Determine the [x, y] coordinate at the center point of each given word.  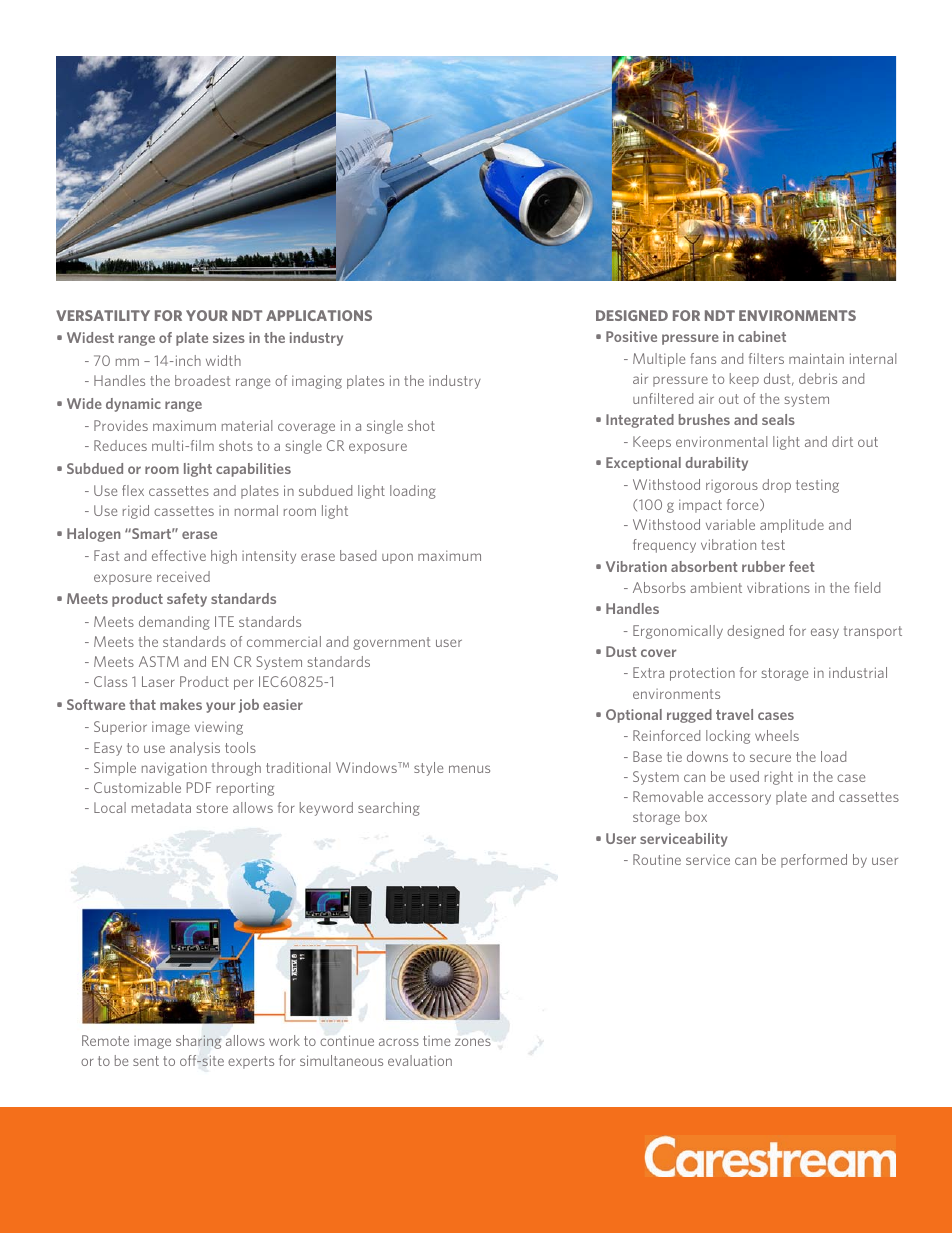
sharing [198, 1042]
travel [734, 714]
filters [766, 358]
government [391, 643]
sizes [229, 337]
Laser [158, 681]
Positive [631, 336]
